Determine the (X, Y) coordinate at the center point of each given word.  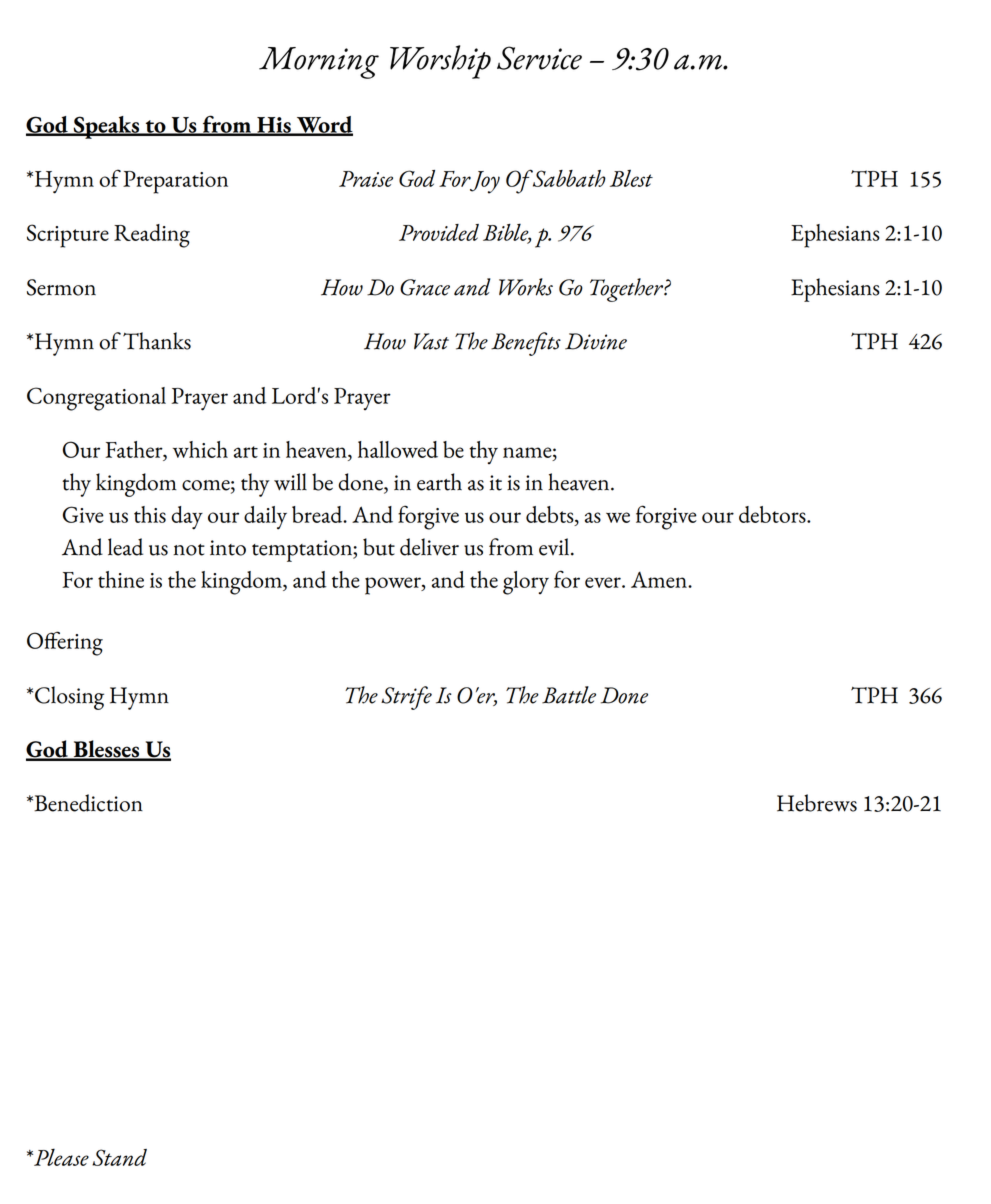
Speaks (107, 127)
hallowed (398, 449)
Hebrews (817, 803)
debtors (773, 514)
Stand (119, 1157)
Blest (631, 178)
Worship (440, 62)
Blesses (106, 750)
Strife (406, 698)
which (200, 449)
